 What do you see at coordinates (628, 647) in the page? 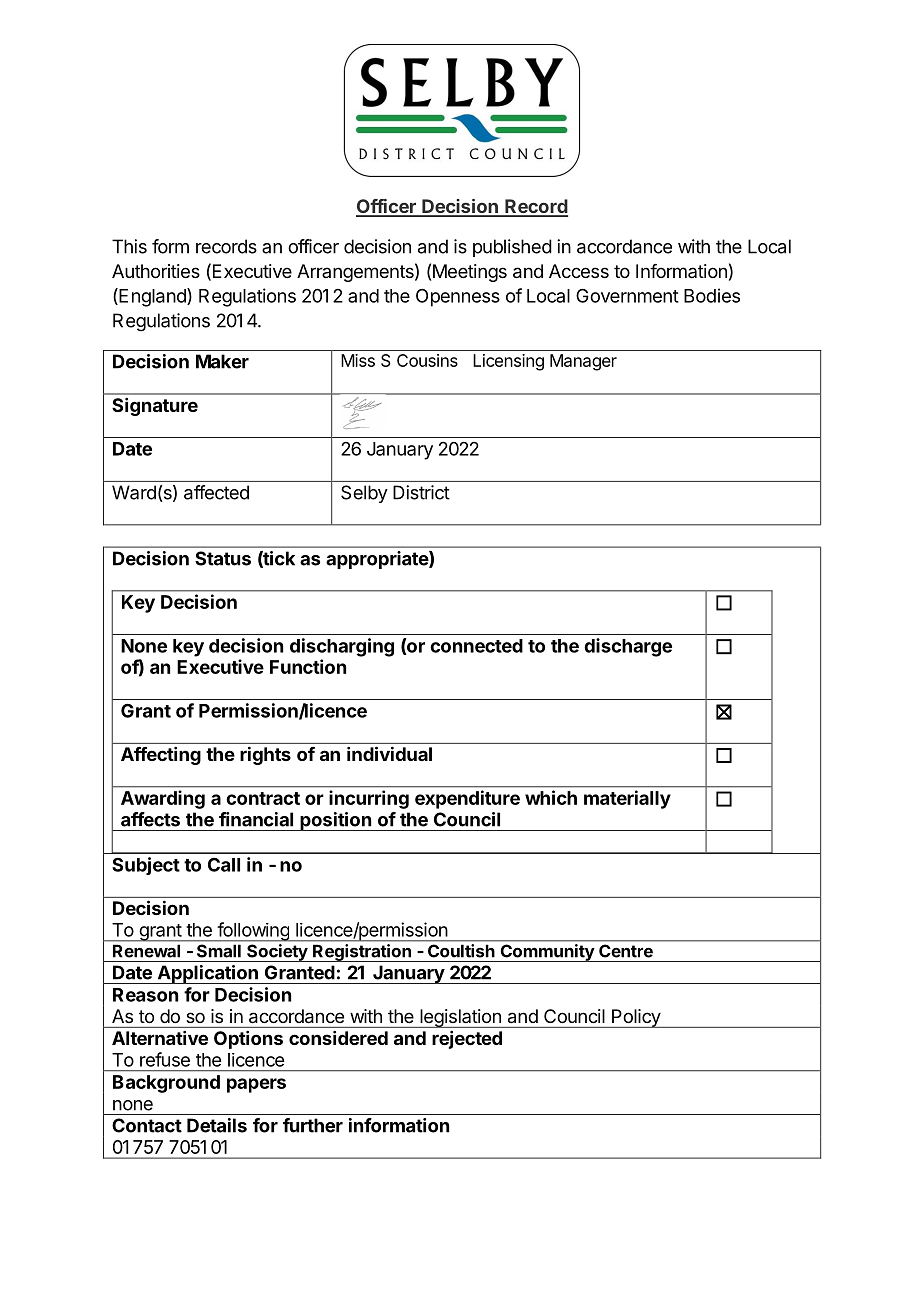
I see `discharge` at bounding box center [628, 647].
